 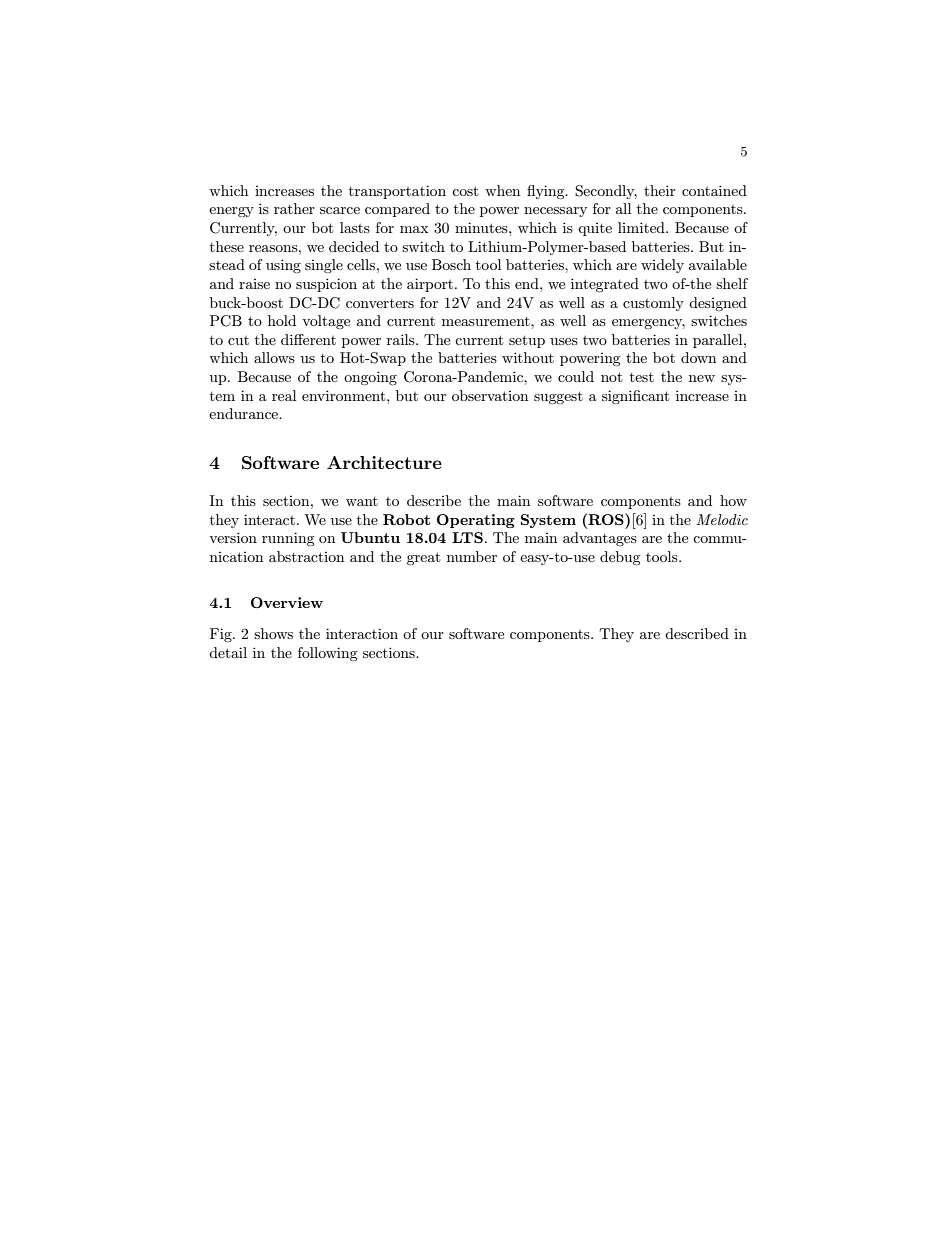 I want to click on rather, so click(x=294, y=208).
